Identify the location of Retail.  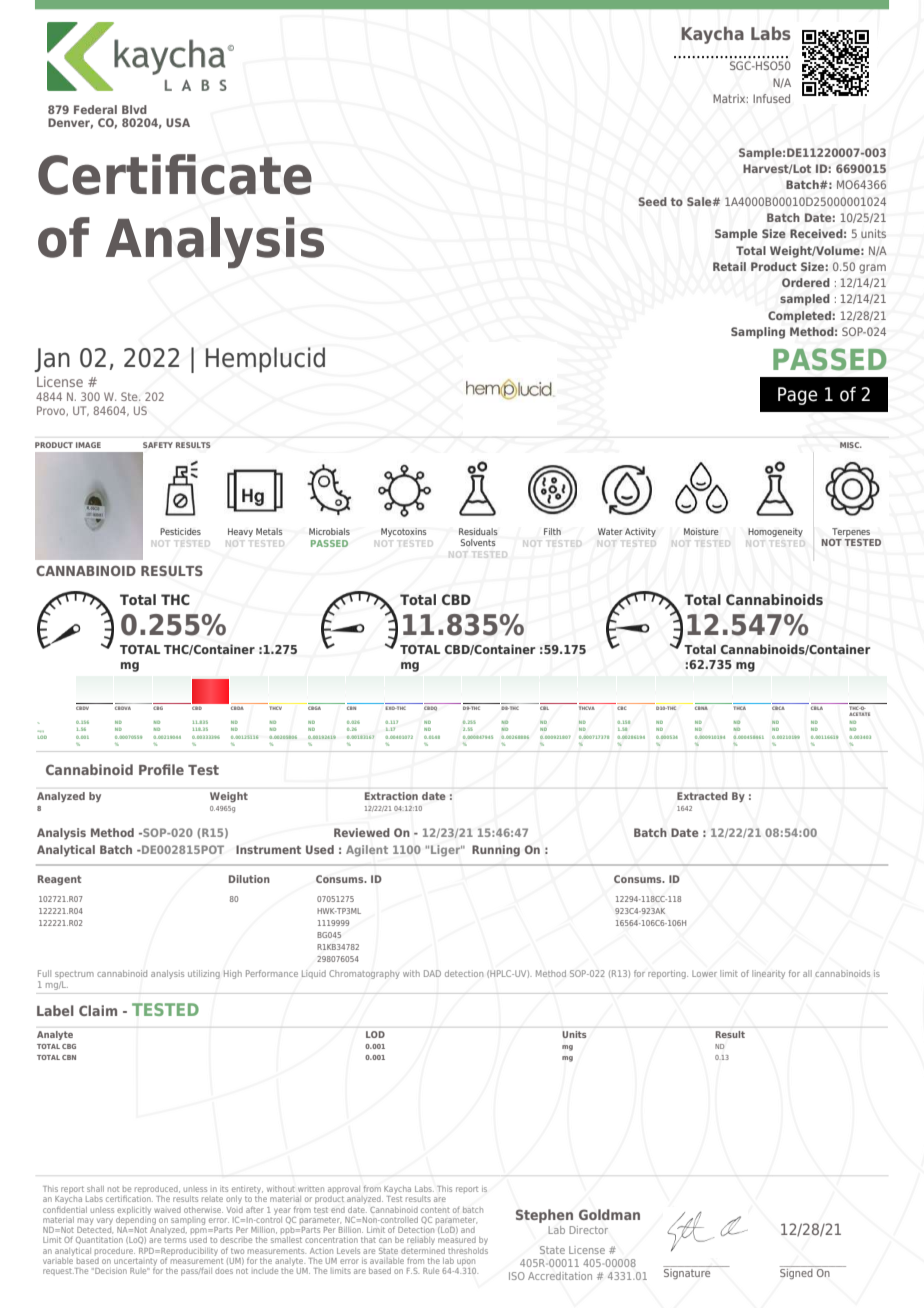
(729, 266).
